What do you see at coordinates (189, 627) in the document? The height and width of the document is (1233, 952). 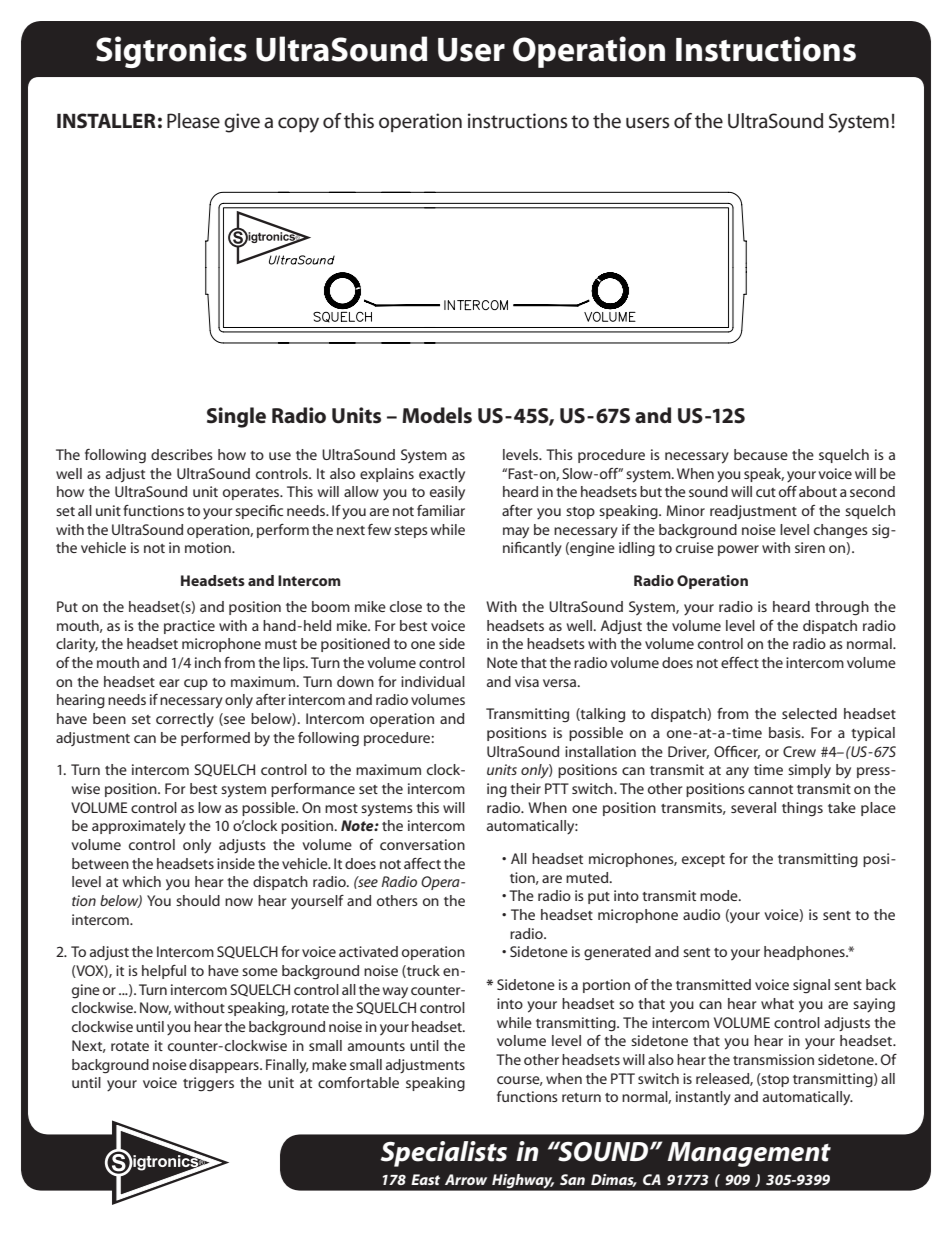 I see `practice` at bounding box center [189, 627].
